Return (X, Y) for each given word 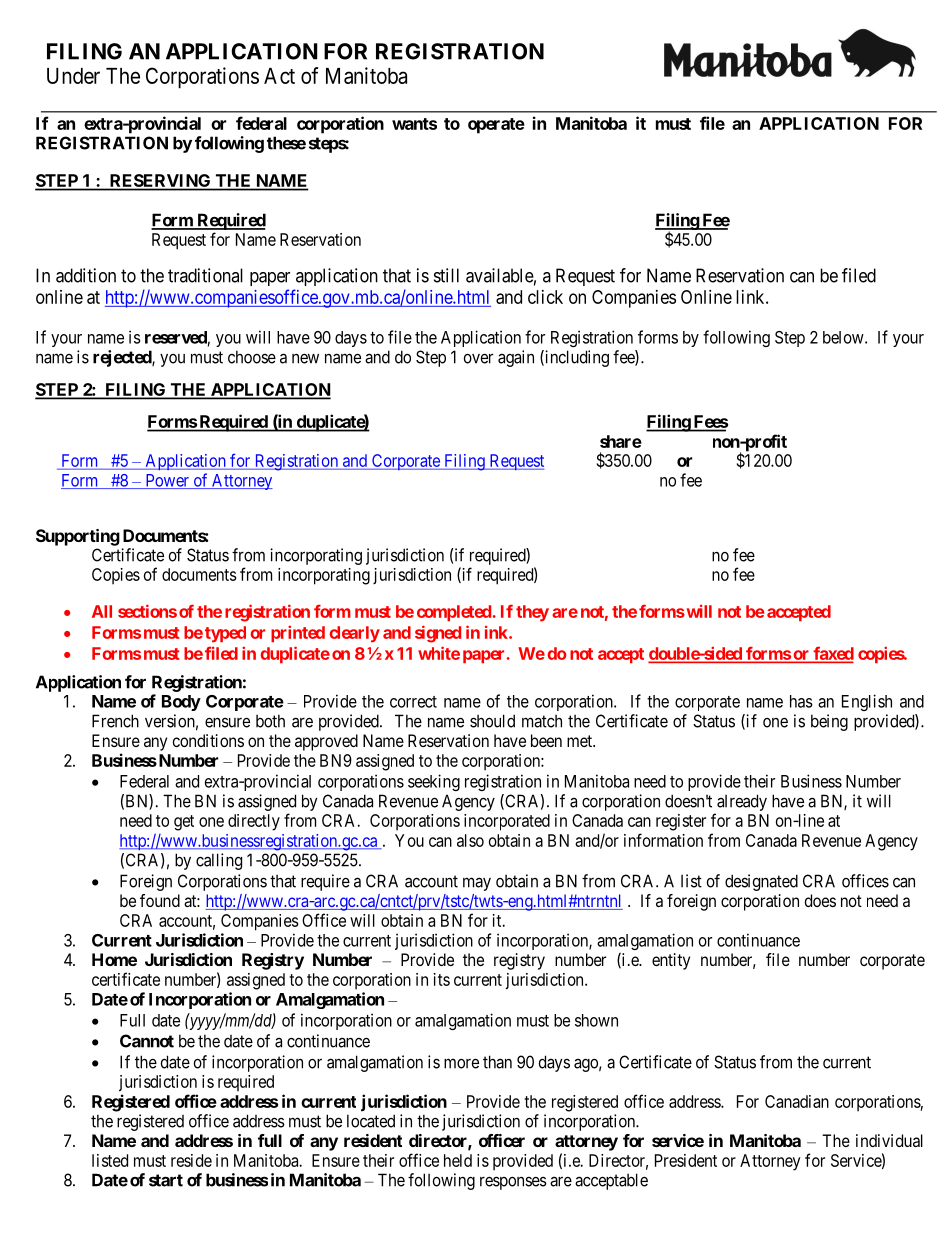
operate (496, 126)
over (478, 358)
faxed (832, 654)
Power (167, 481)
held (458, 1160)
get (184, 823)
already (742, 802)
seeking (434, 782)
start (166, 1180)
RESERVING (160, 182)
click (545, 297)
